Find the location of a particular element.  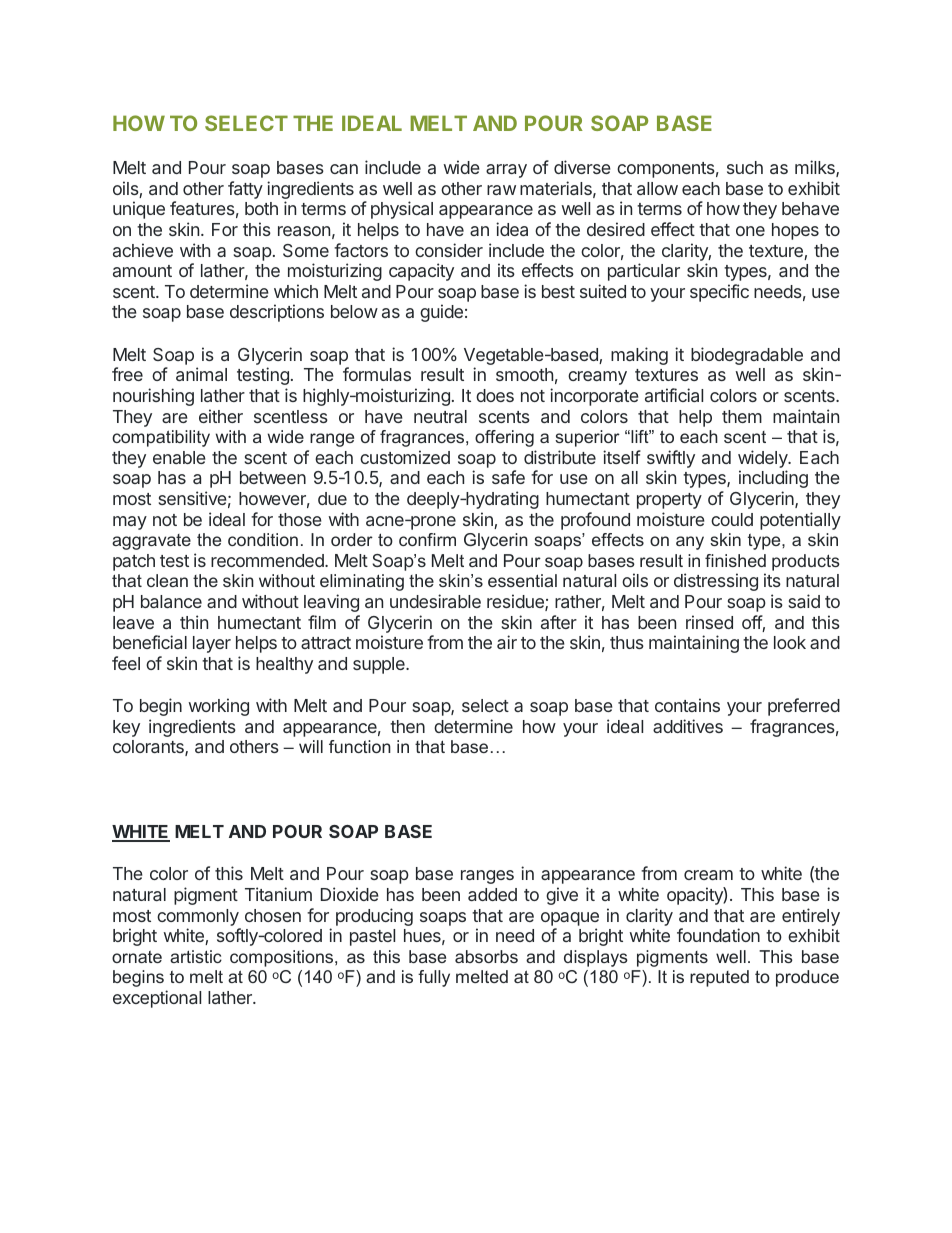

such is located at coordinates (745, 167).
